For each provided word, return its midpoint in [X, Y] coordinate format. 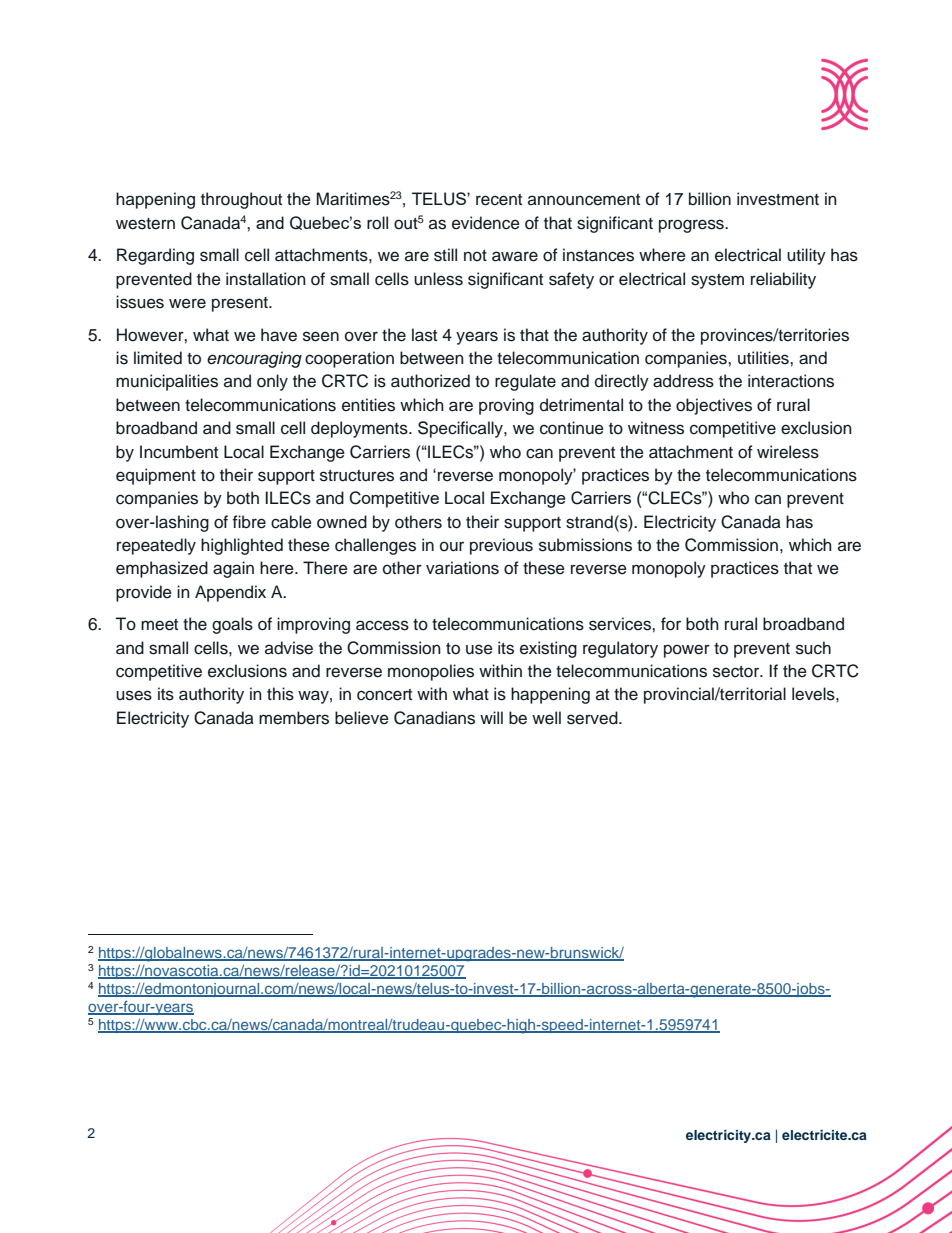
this [280, 694]
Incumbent [179, 452]
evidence [486, 223]
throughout [241, 200]
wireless [788, 452]
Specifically [461, 429]
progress [692, 226]
